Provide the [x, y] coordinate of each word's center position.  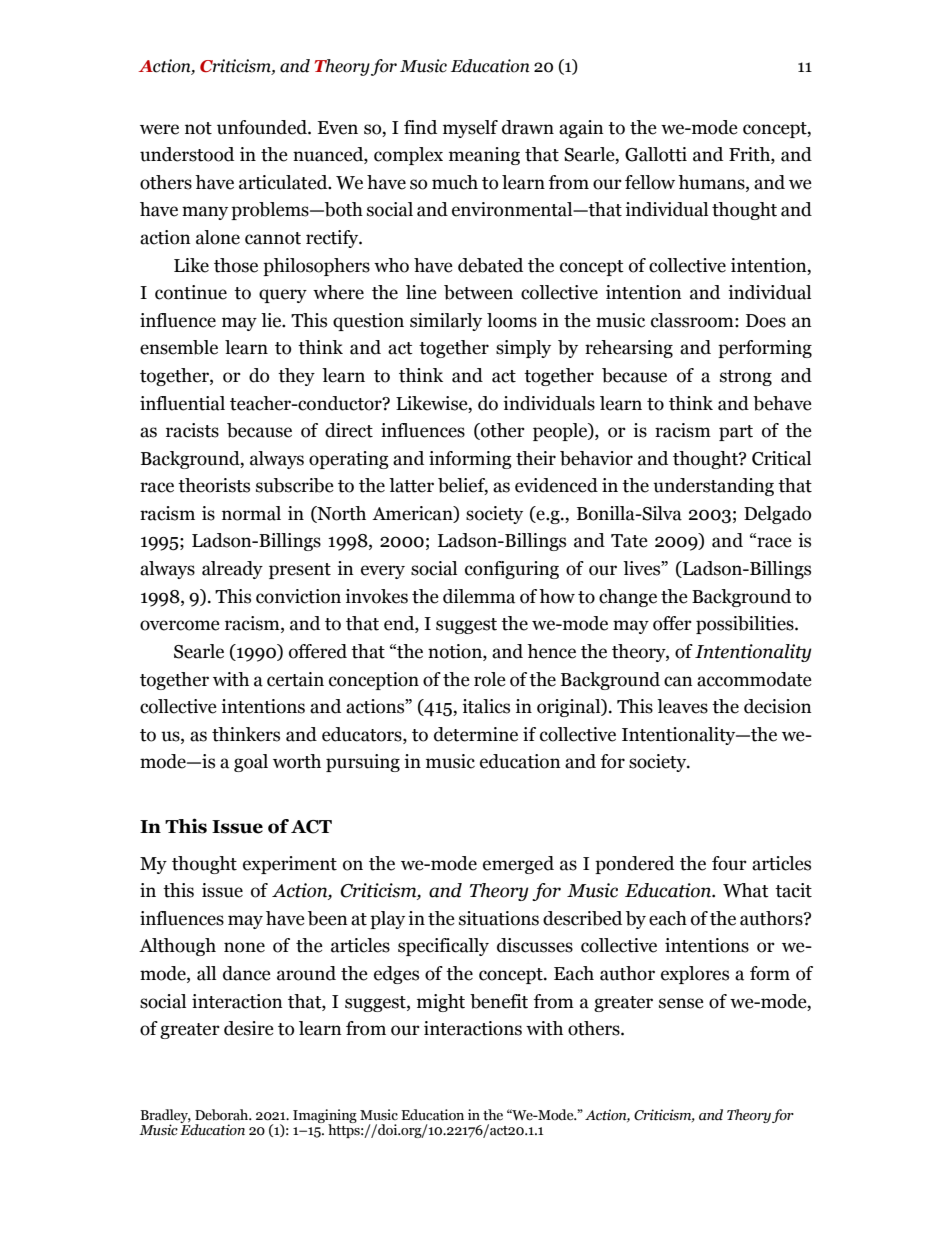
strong [746, 378]
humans [712, 182]
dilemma [479, 596]
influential [182, 403]
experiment [290, 865]
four [729, 863]
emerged [518, 865]
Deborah [223, 1115]
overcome [180, 625]
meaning [484, 156]
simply [523, 349]
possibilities [746, 625]
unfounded [263, 127]
